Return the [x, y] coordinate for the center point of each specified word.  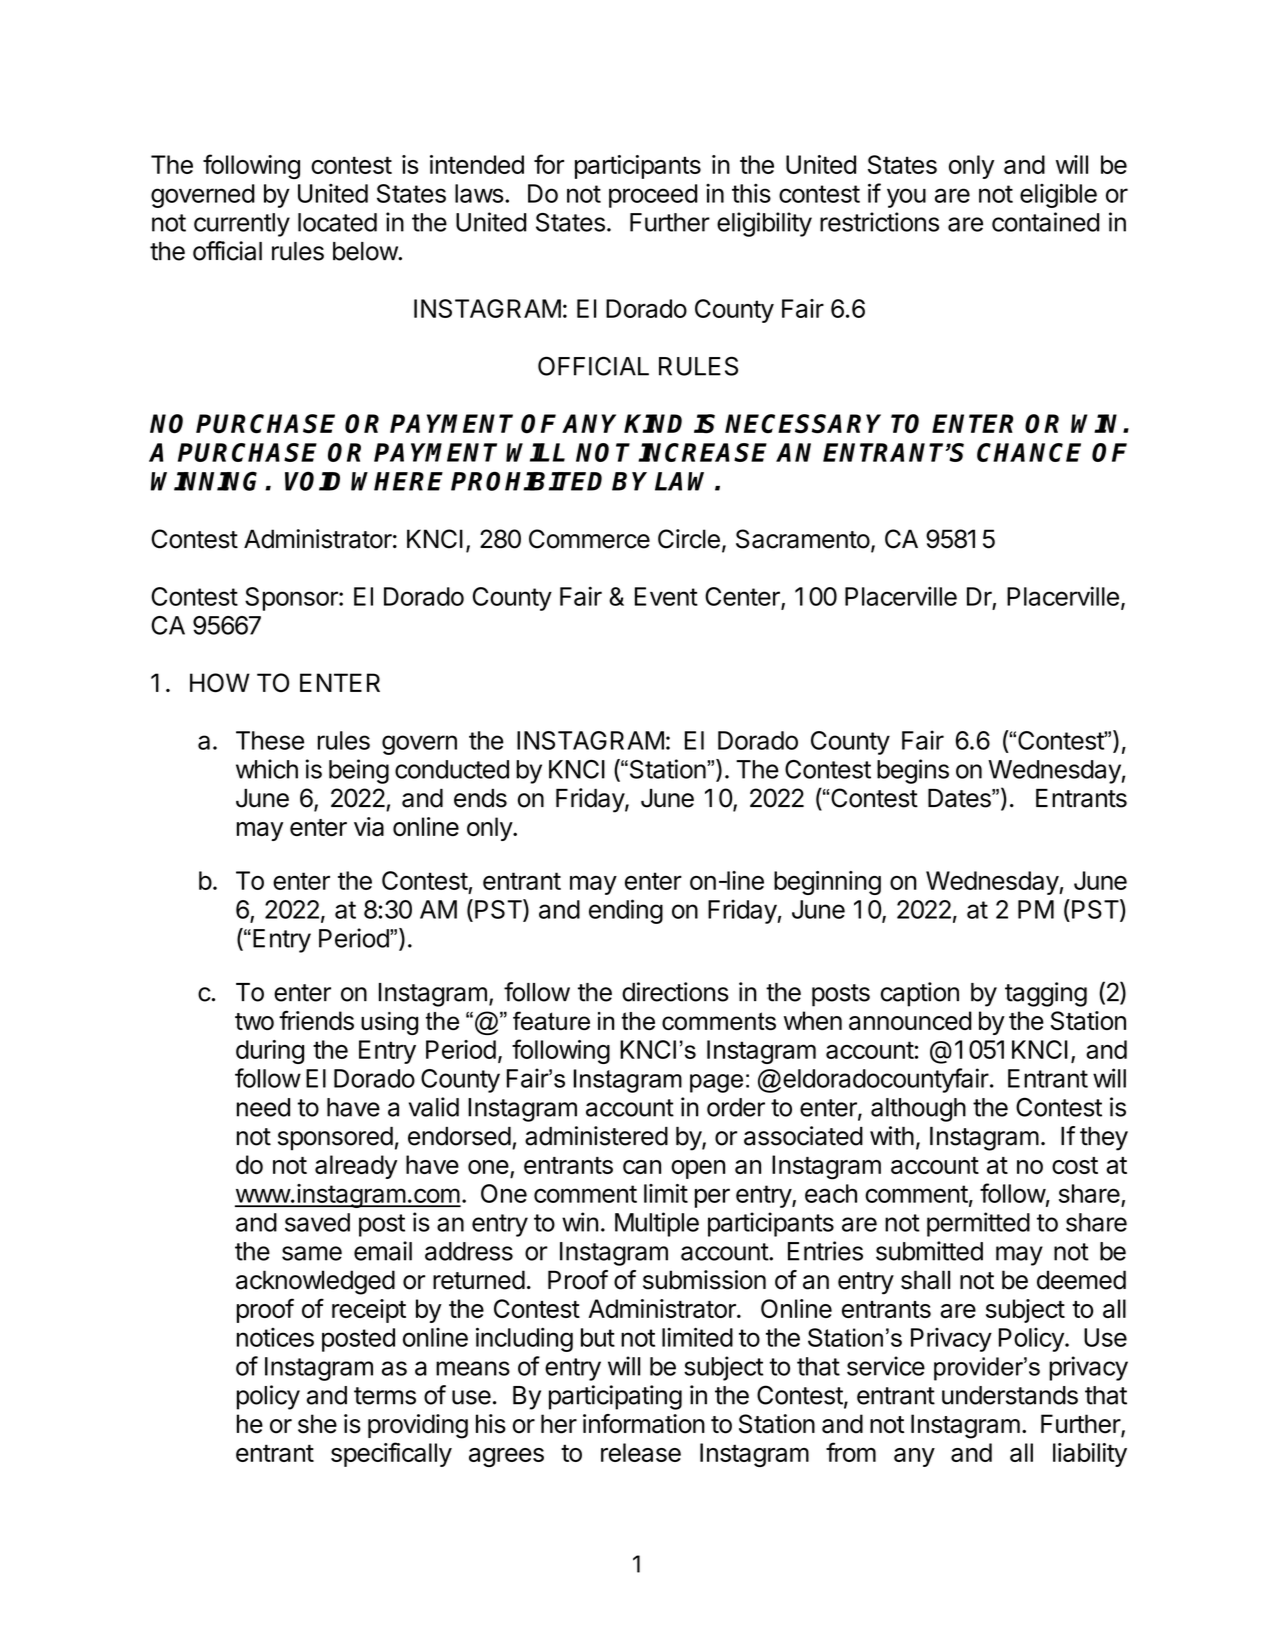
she [317, 1424]
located [337, 222]
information [644, 1424]
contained [1045, 222]
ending [626, 911]
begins [913, 771]
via [369, 826]
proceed [653, 196]
